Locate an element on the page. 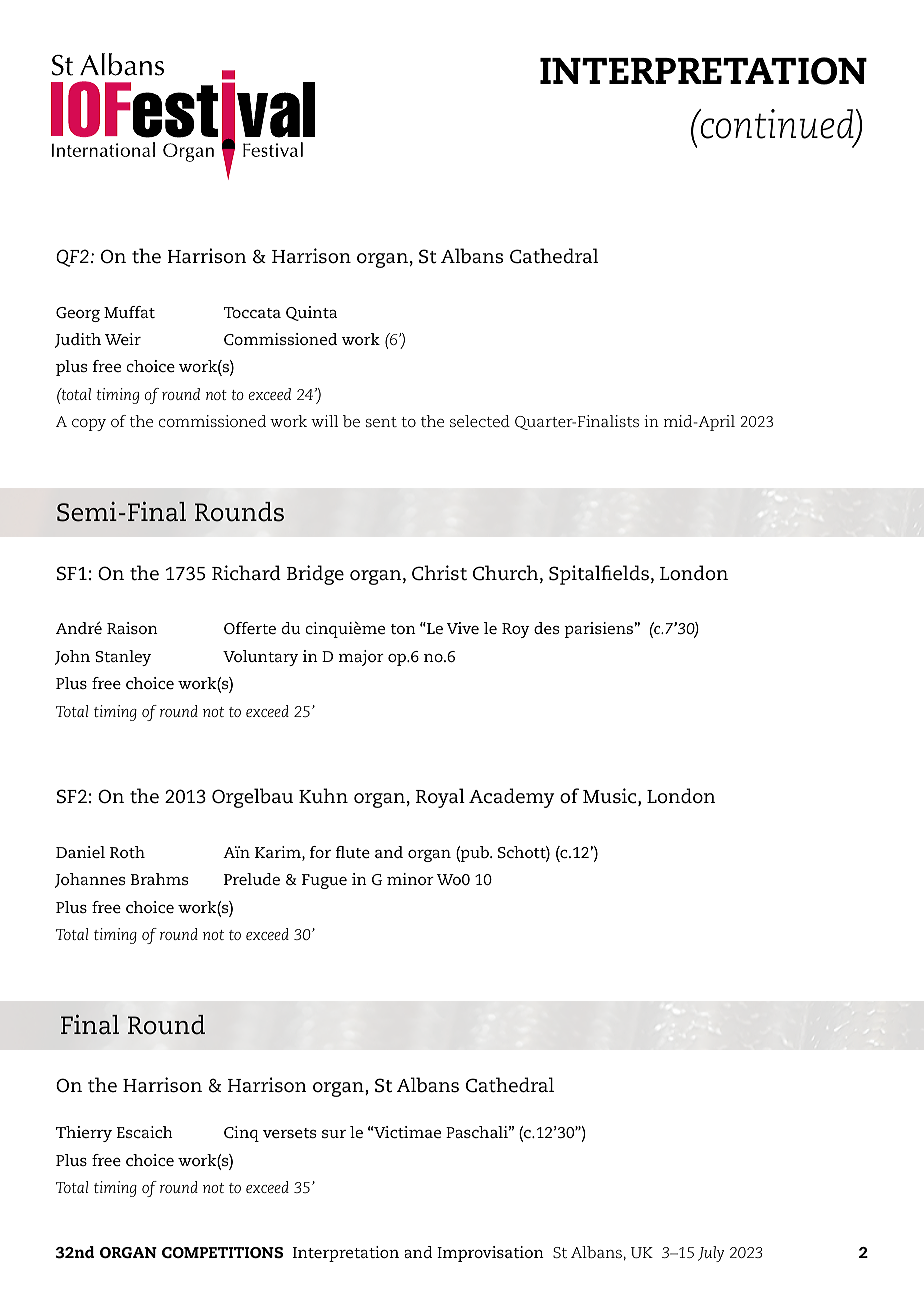 Image resolution: width=924 pixels, height=1308 pixels. Improvisation is located at coordinates (490, 1254).
